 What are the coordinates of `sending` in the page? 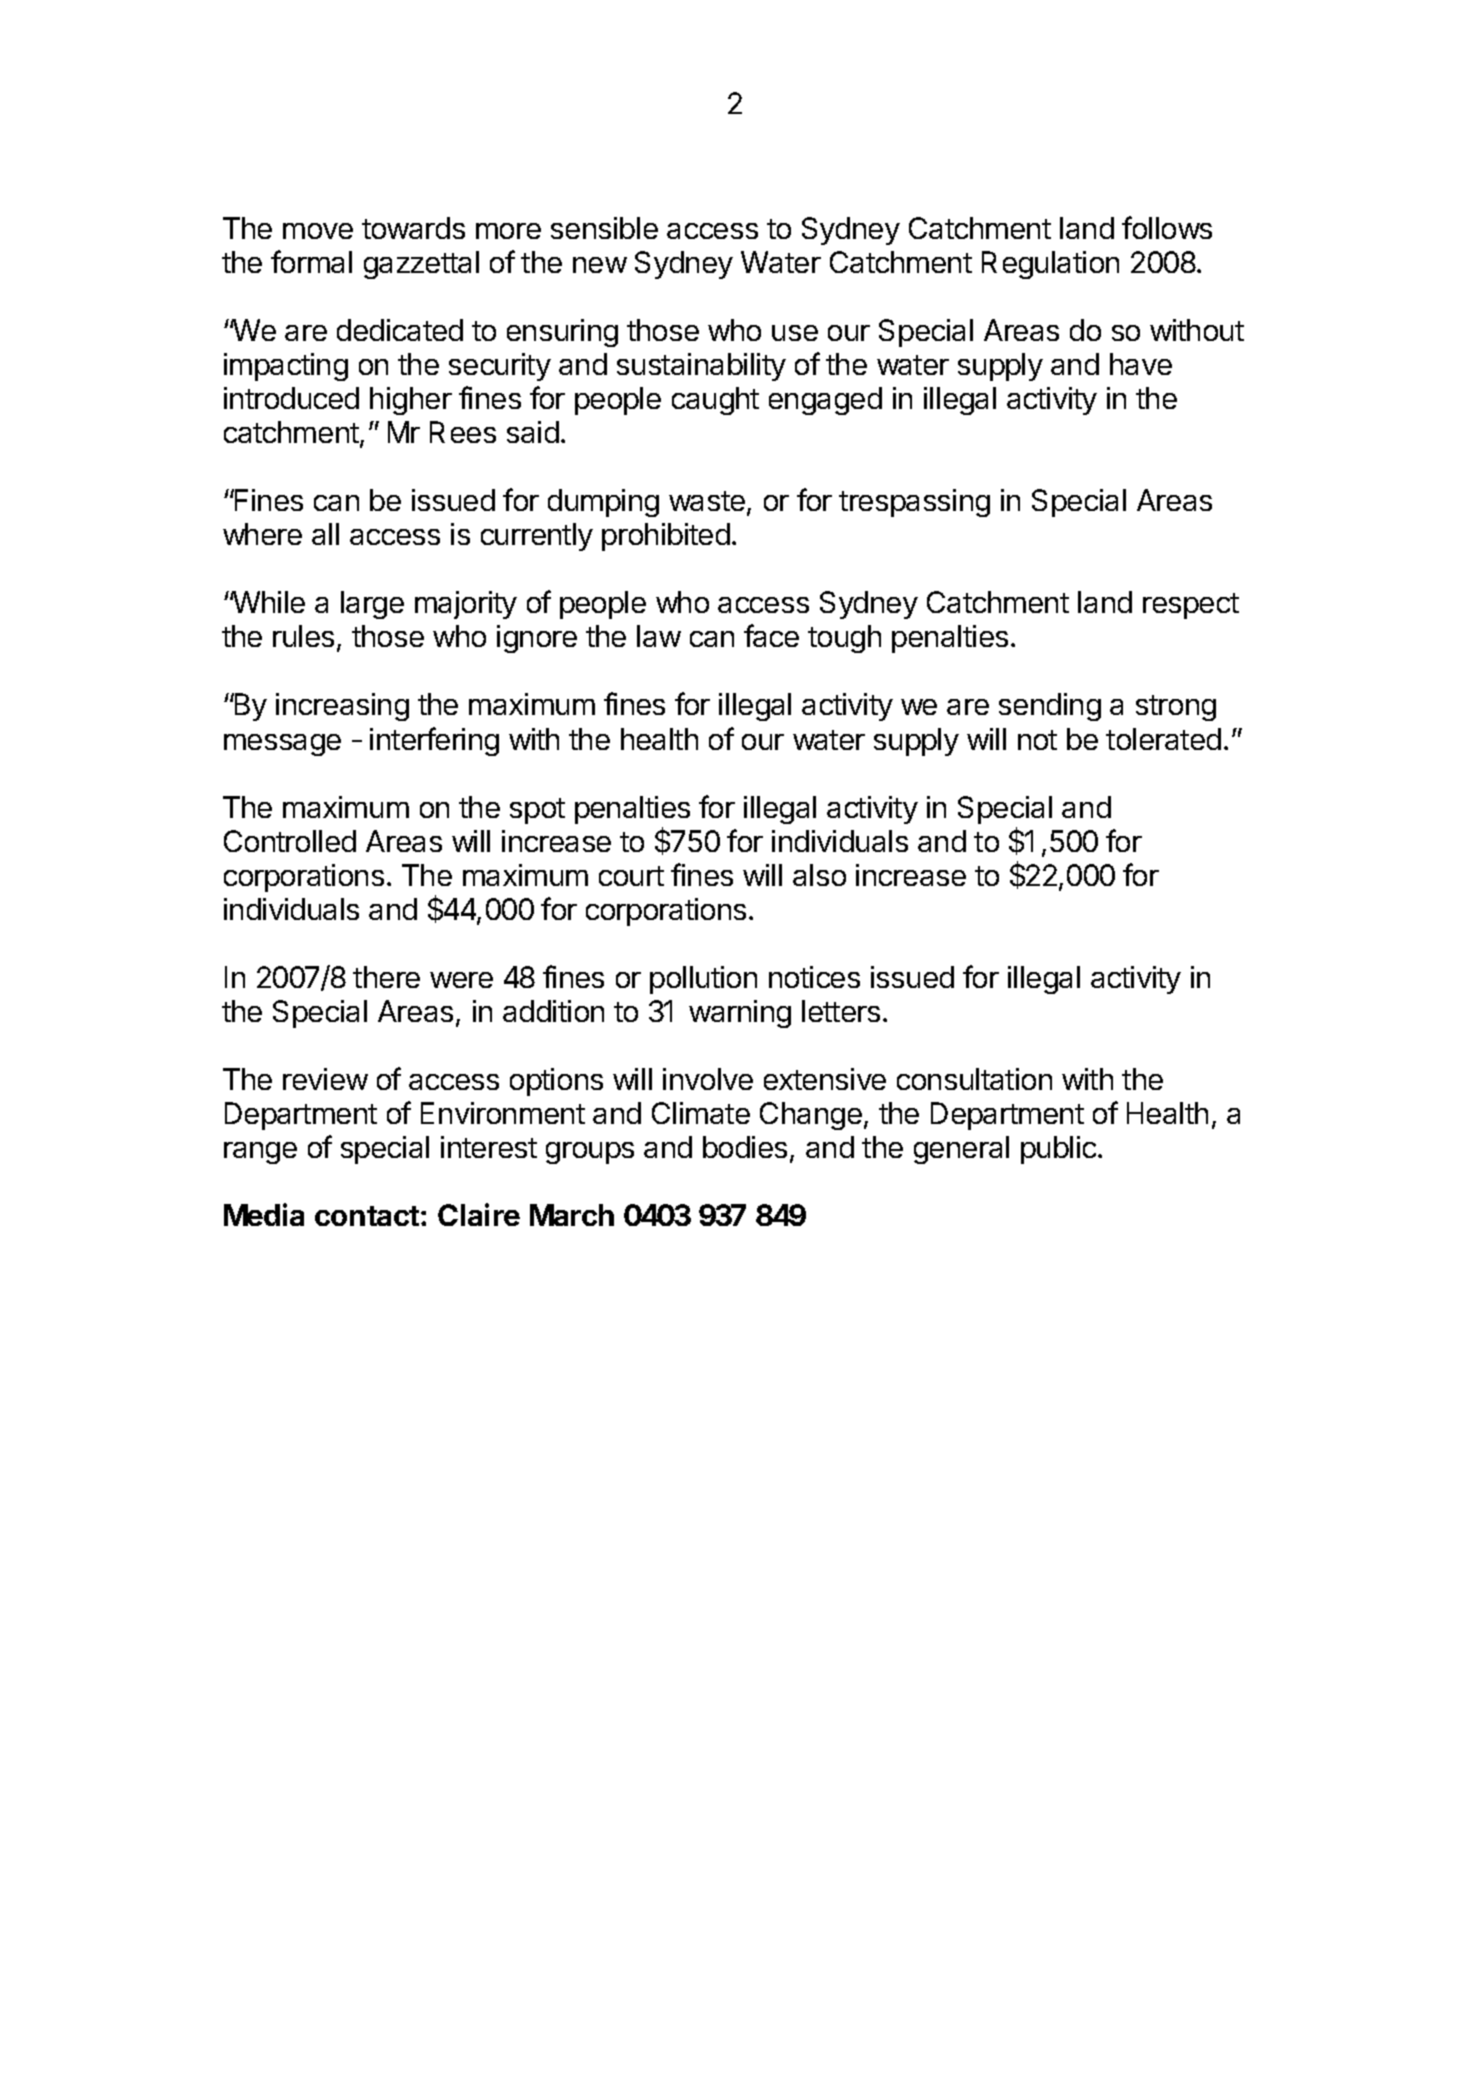 It's located at (1050, 707).
